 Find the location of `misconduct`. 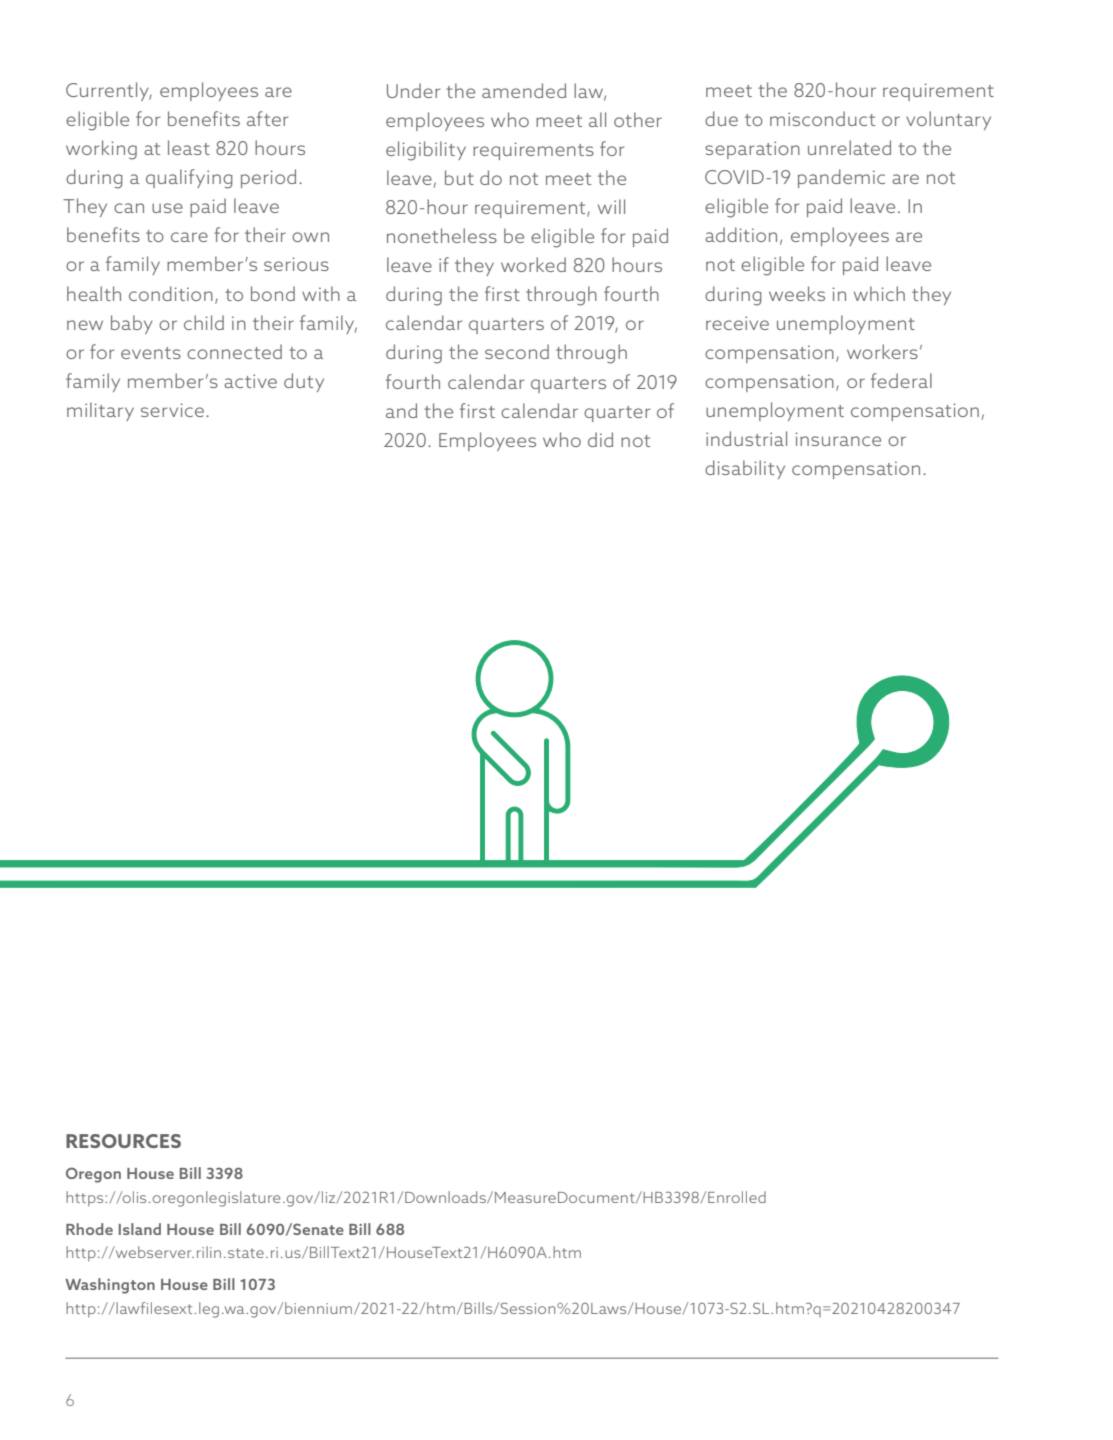

misconduct is located at coordinates (822, 118).
